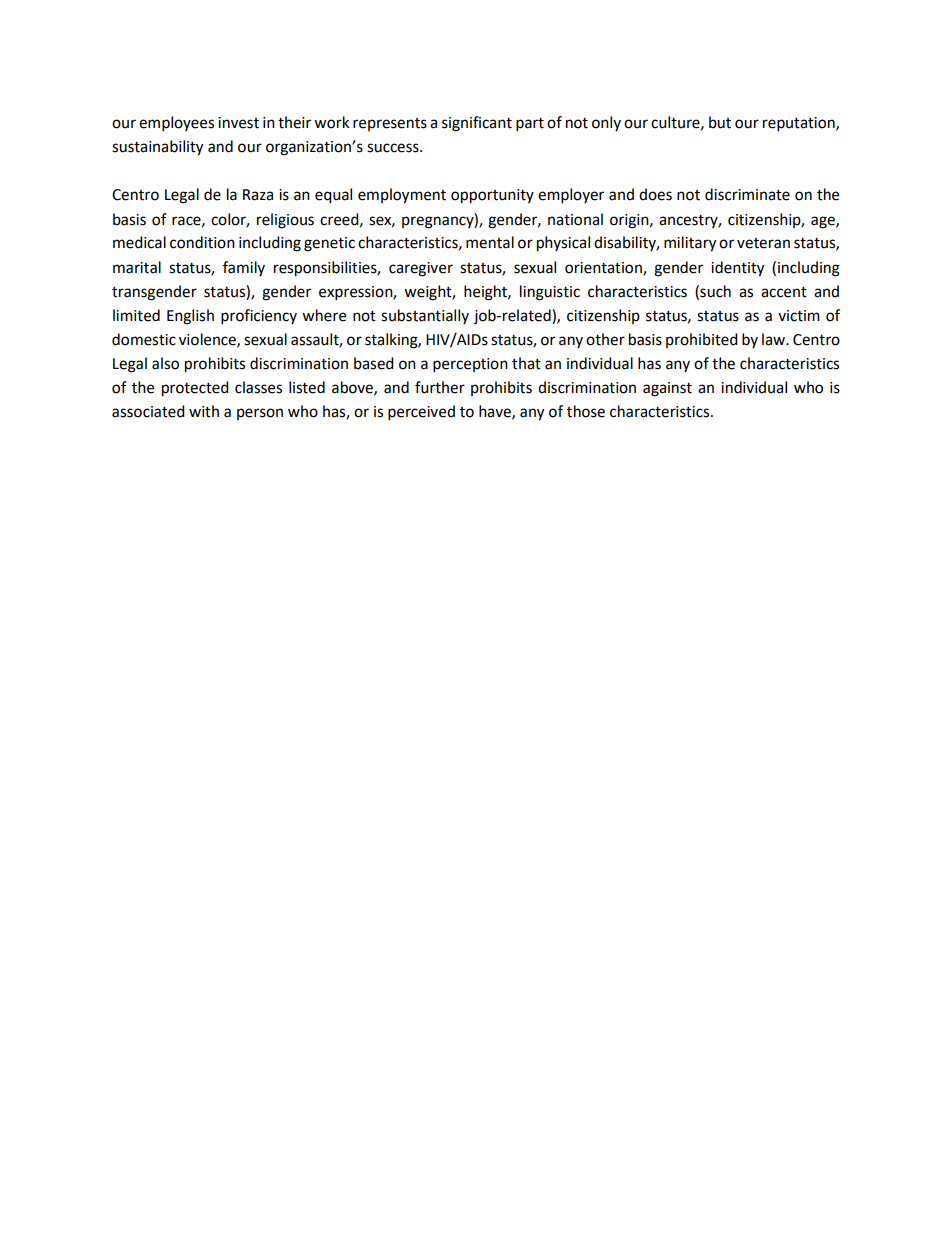 The width and height of the image is (952, 1233). Describe the element at coordinates (238, 123) in the image. I see `invest` at that location.
